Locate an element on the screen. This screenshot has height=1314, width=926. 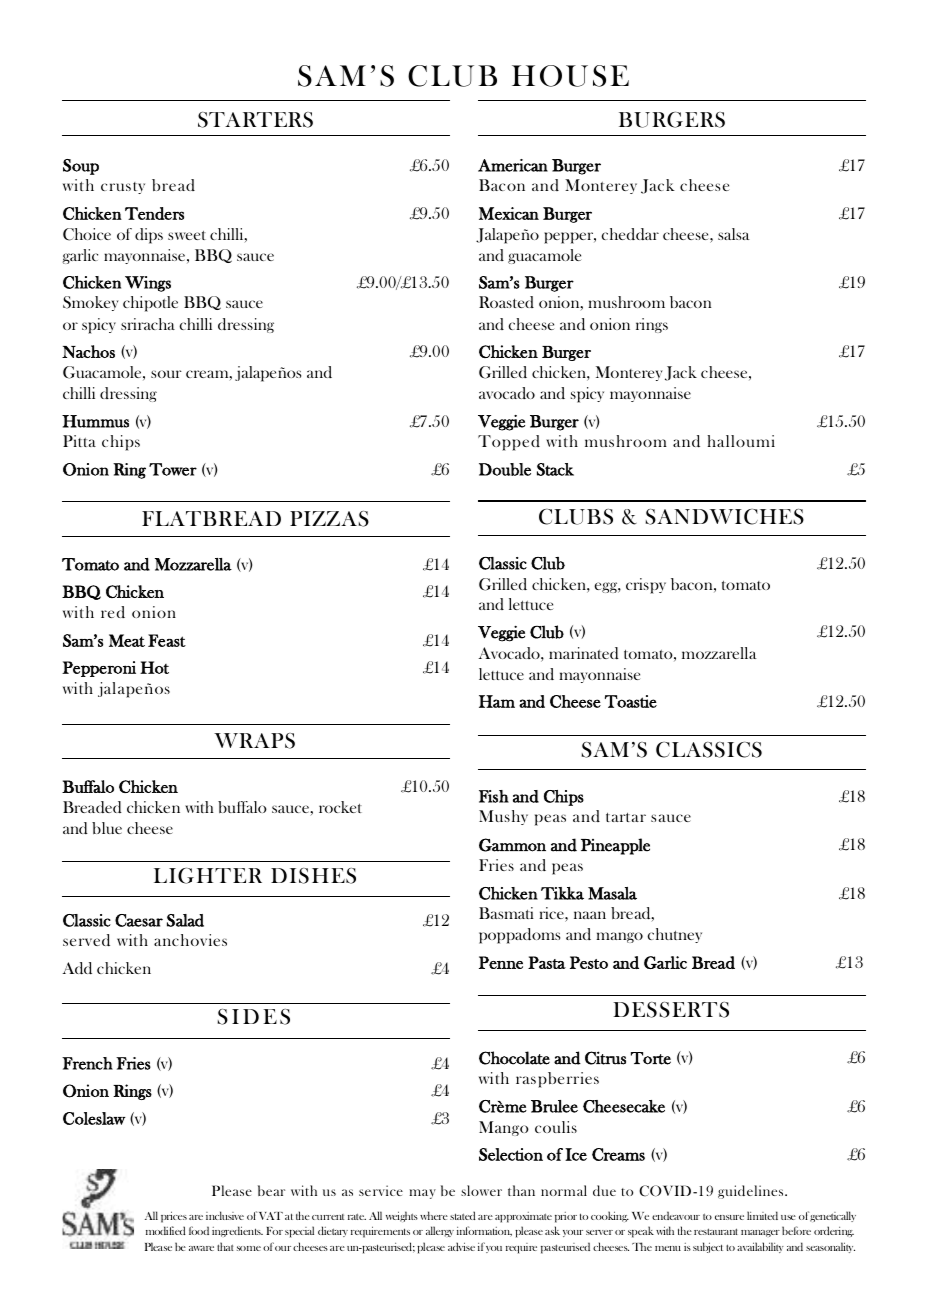
modified is located at coordinates (166, 1230).
